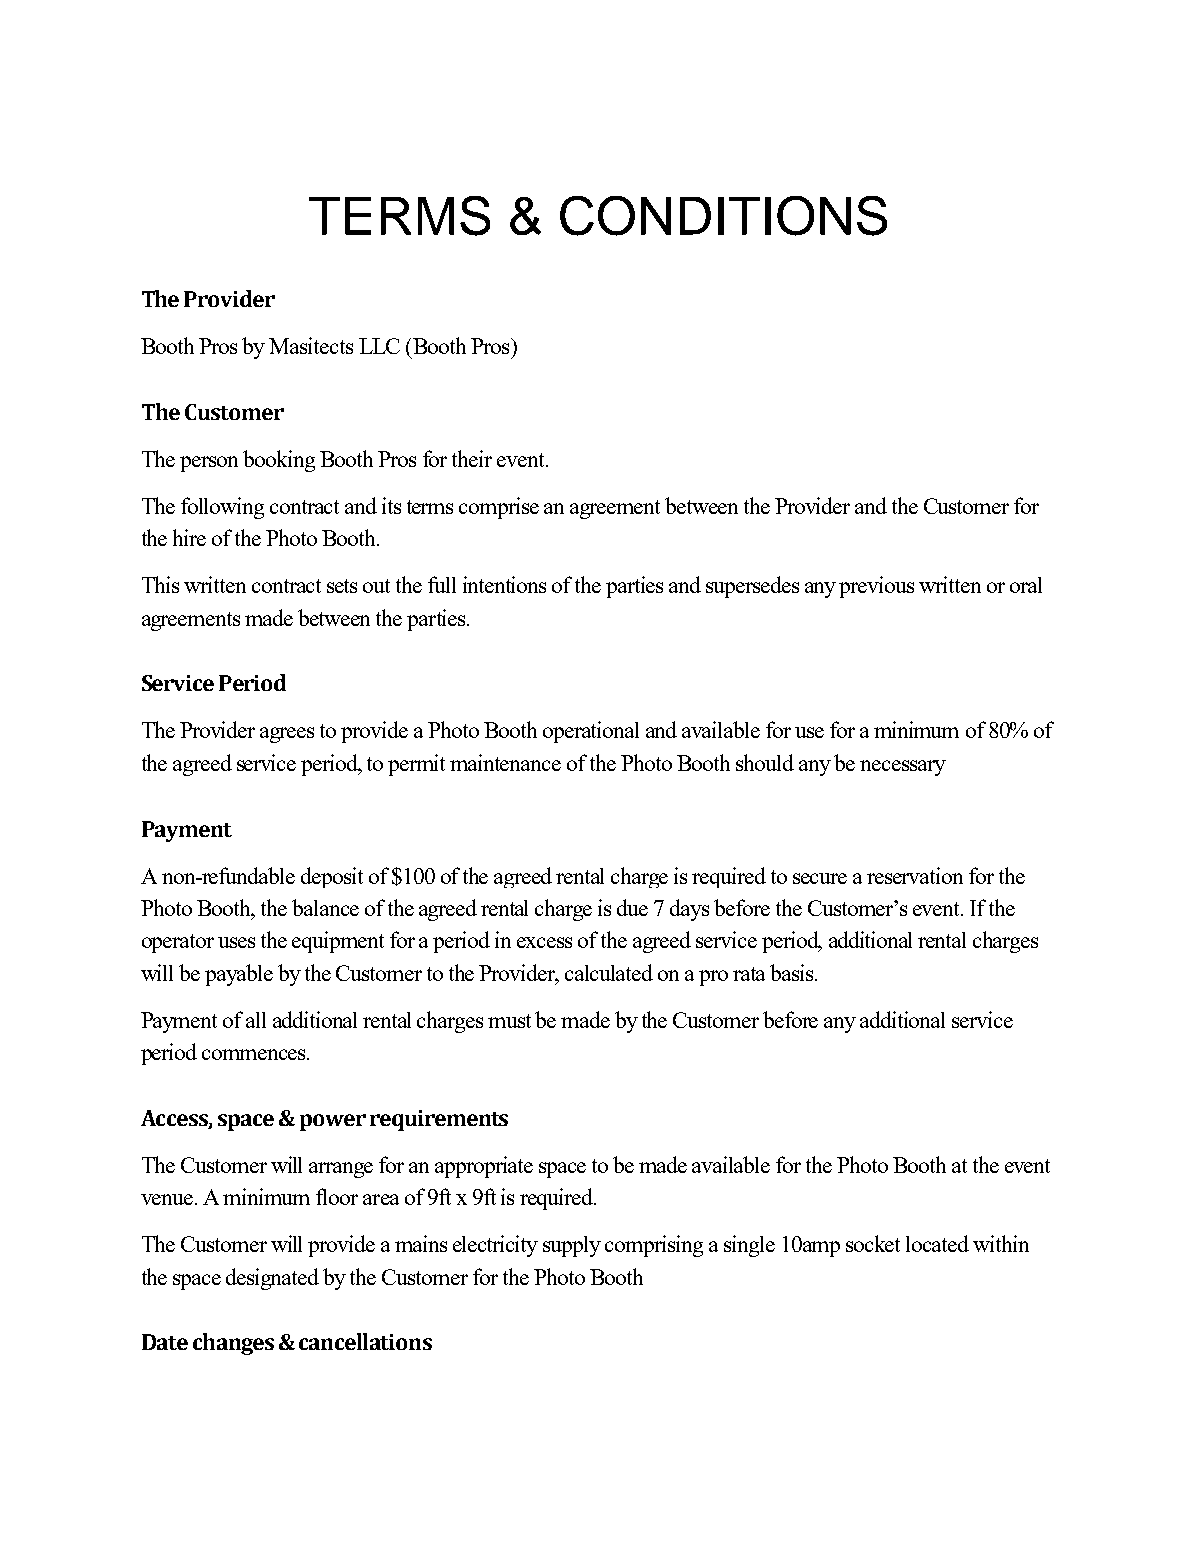 The width and height of the screenshot is (1198, 1550). What do you see at coordinates (723, 216) in the screenshot?
I see `CONDITIONS` at bounding box center [723, 216].
